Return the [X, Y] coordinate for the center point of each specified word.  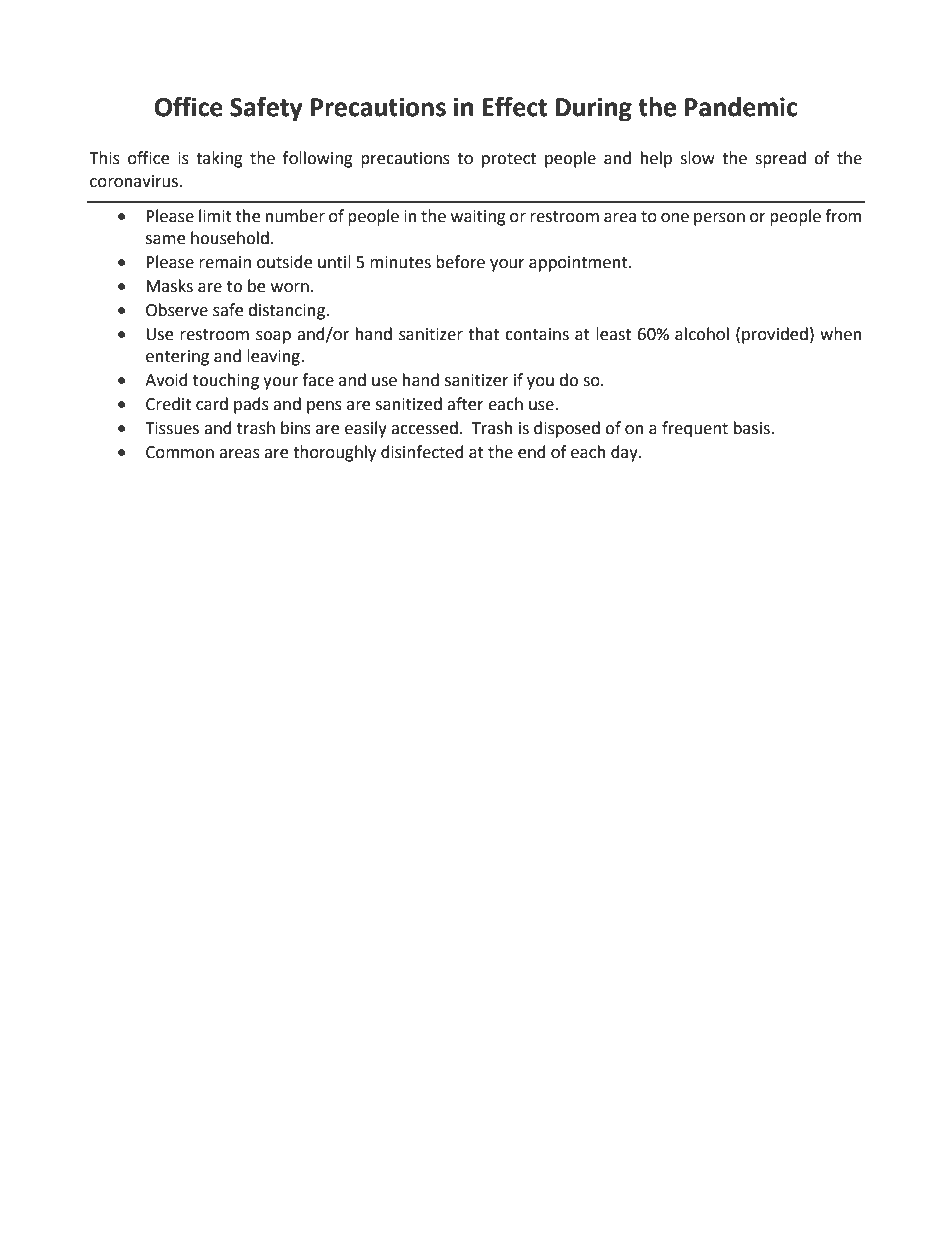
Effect [514, 106]
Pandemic [741, 107]
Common [180, 452]
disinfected [422, 452]
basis [753, 428]
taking [219, 159]
